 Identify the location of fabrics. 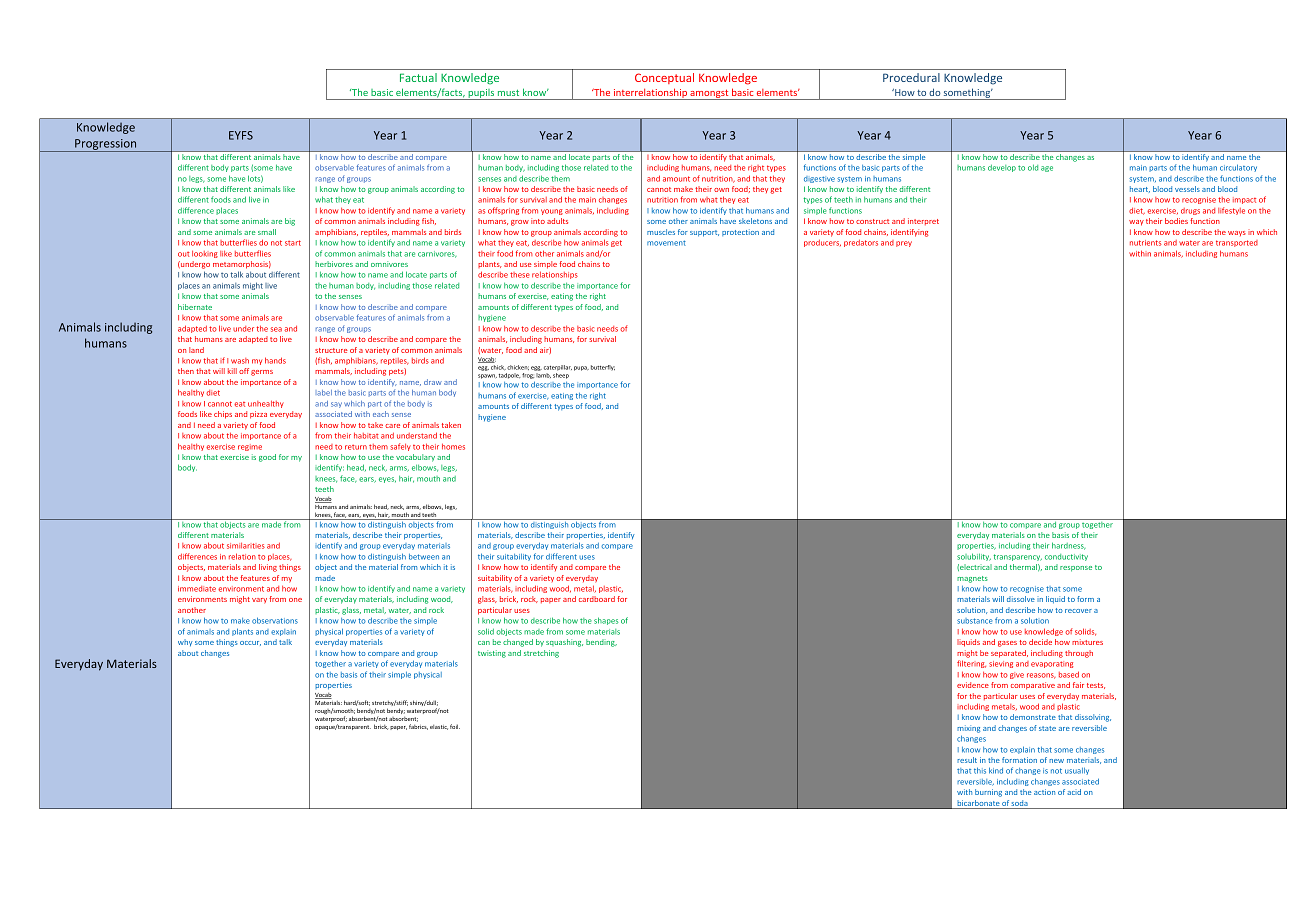
(418, 727).
